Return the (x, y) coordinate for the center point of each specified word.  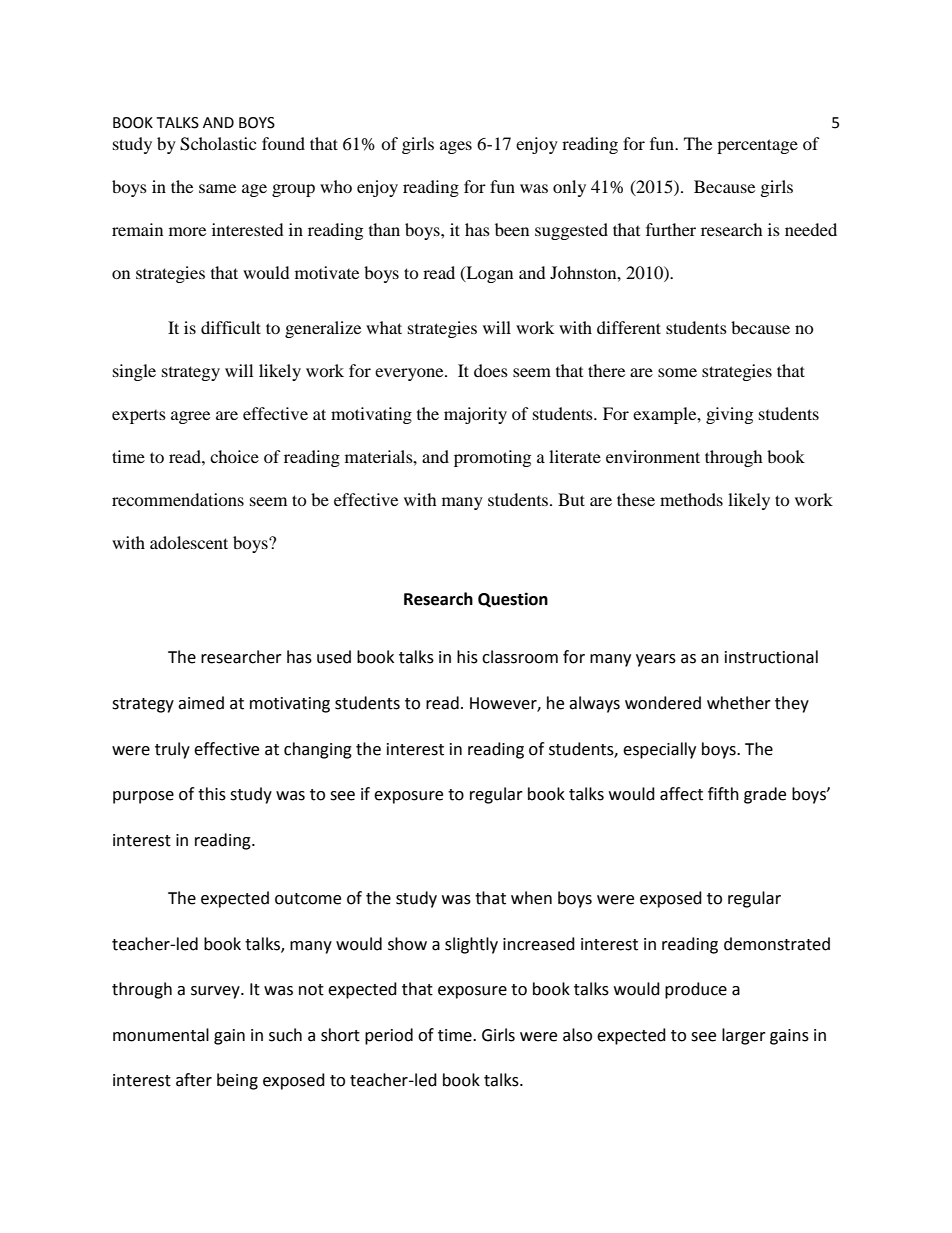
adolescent (189, 542)
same (217, 188)
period (389, 1036)
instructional (771, 657)
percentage (757, 146)
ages (456, 147)
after (194, 1080)
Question (513, 599)
